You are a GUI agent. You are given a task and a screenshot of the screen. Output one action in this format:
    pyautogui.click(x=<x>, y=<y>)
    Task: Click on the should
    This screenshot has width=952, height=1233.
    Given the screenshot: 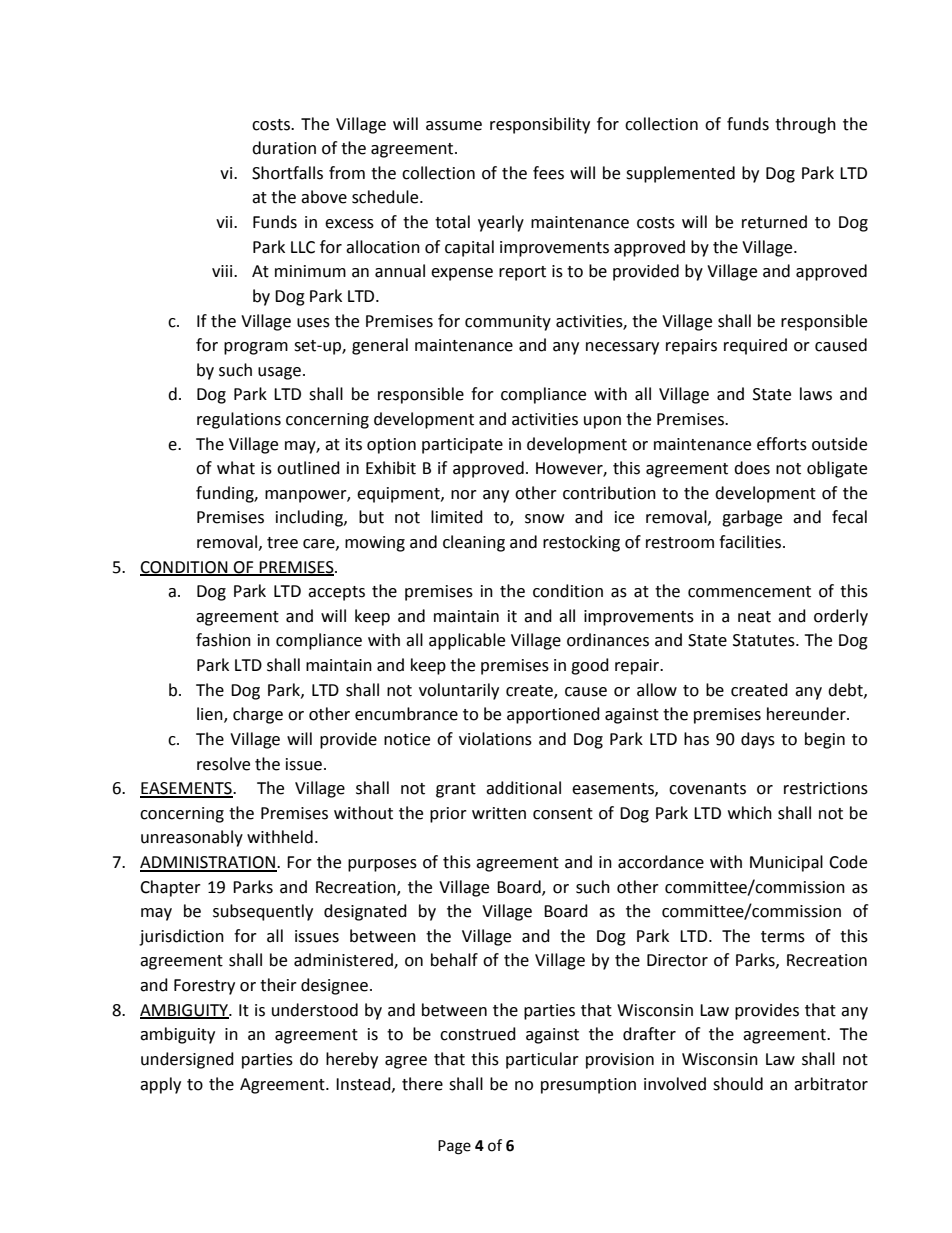 What is the action you would take?
    pyautogui.click(x=738, y=1084)
